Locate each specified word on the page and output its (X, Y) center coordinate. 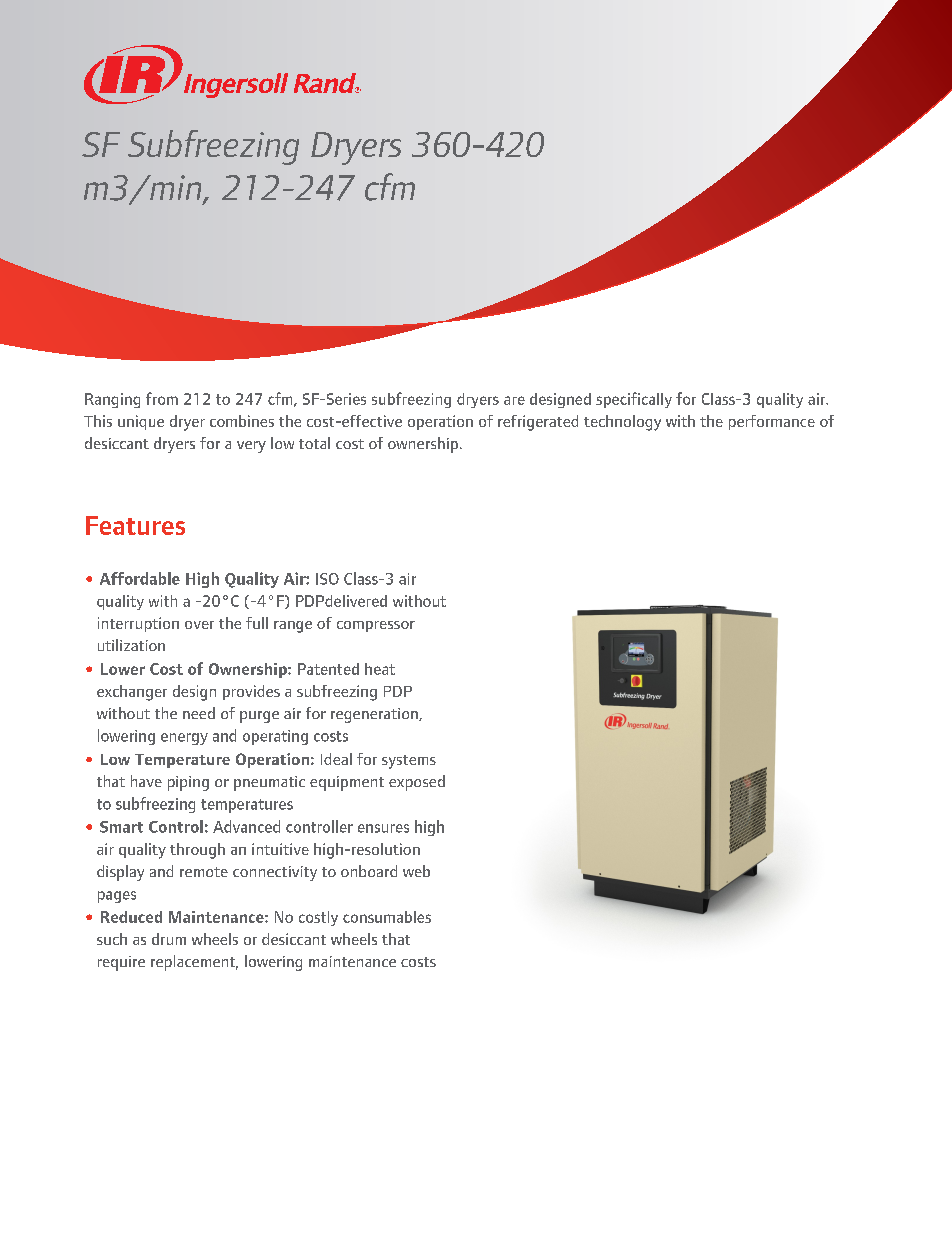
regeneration (375, 715)
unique (141, 422)
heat (380, 669)
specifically (634, 400)
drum (169, 939)
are (514, 400)
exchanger (132, 693)
